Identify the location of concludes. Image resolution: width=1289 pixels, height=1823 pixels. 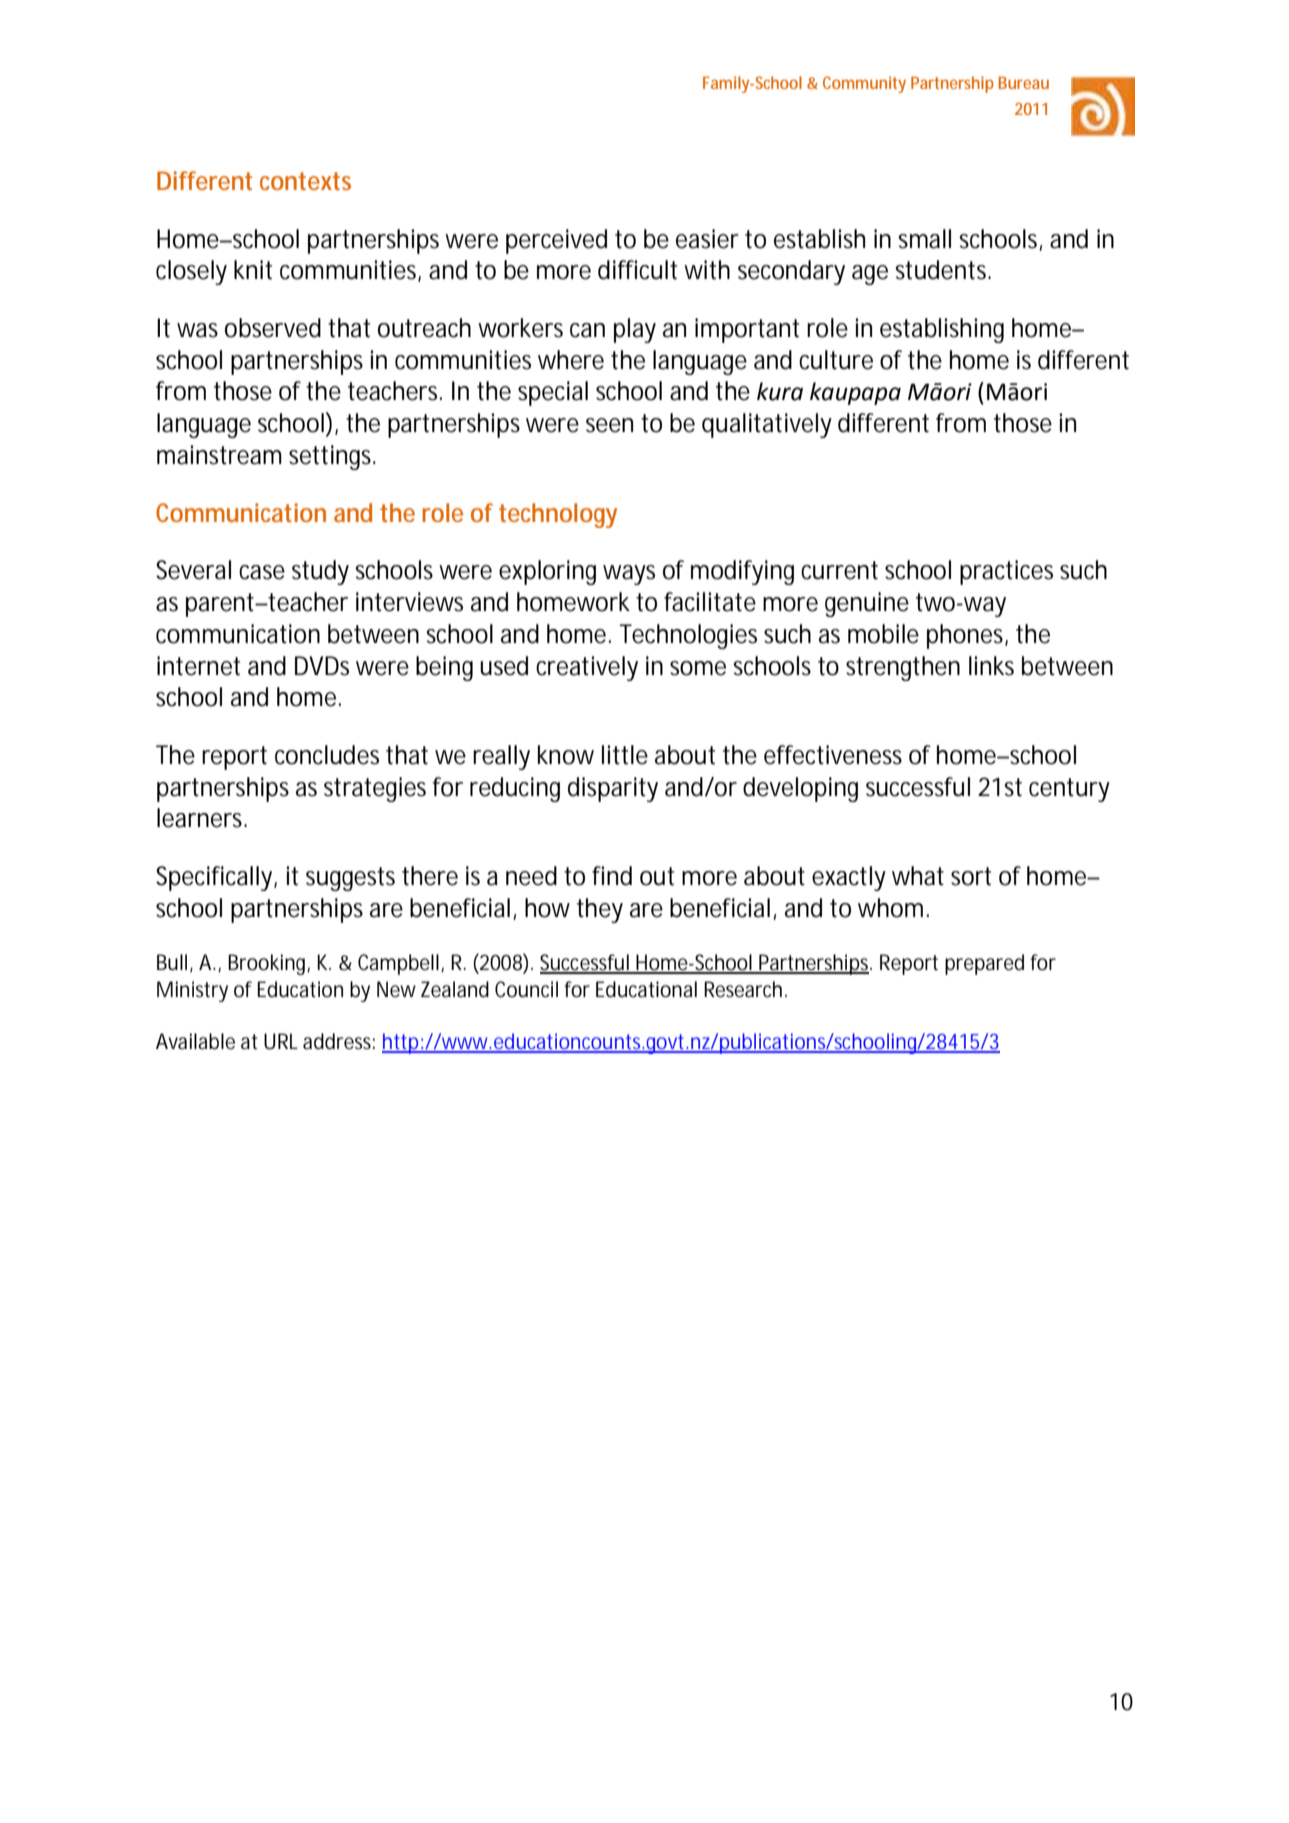
(327, 755).
